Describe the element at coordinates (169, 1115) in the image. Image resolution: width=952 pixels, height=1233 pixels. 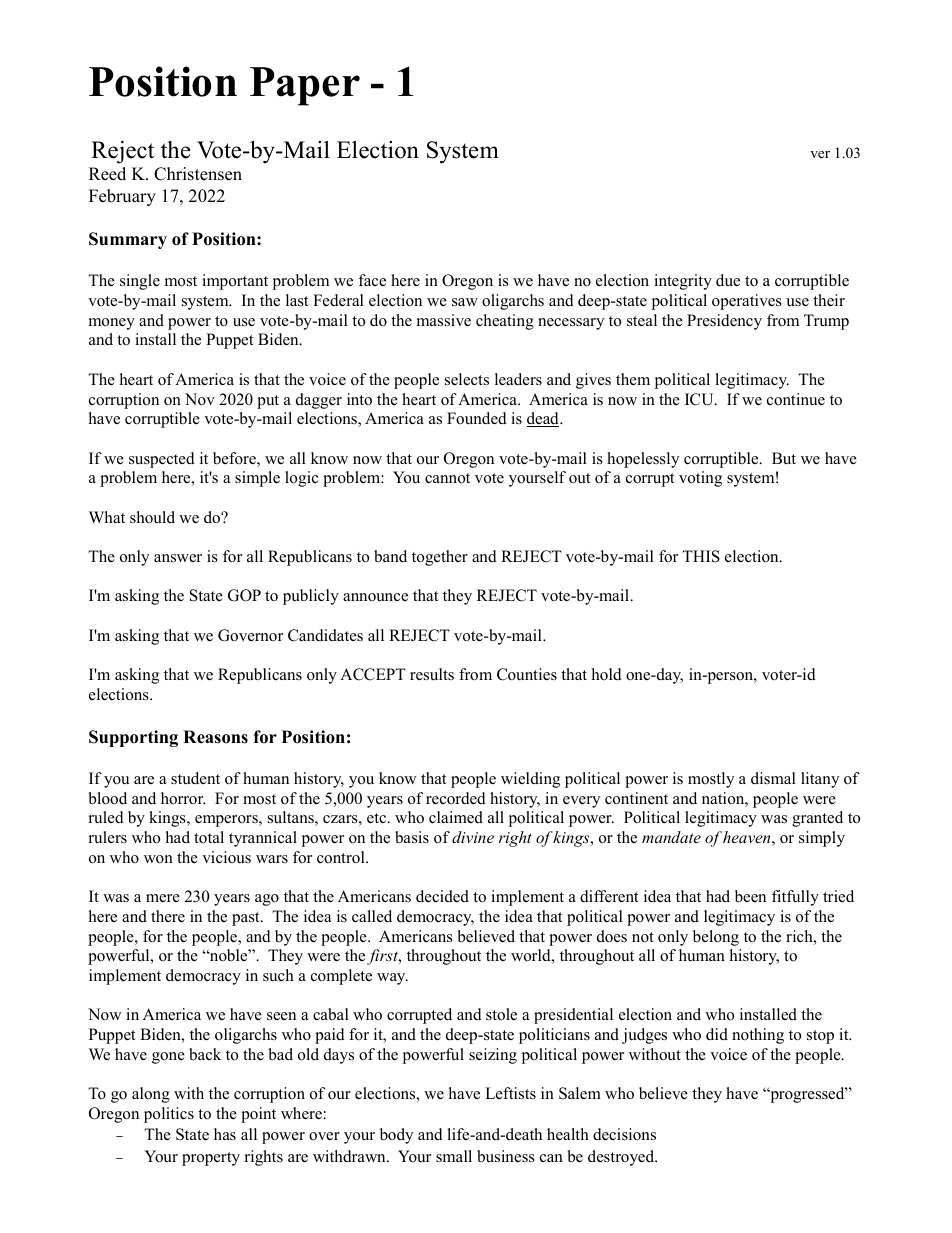
I see `politics` at that location.
